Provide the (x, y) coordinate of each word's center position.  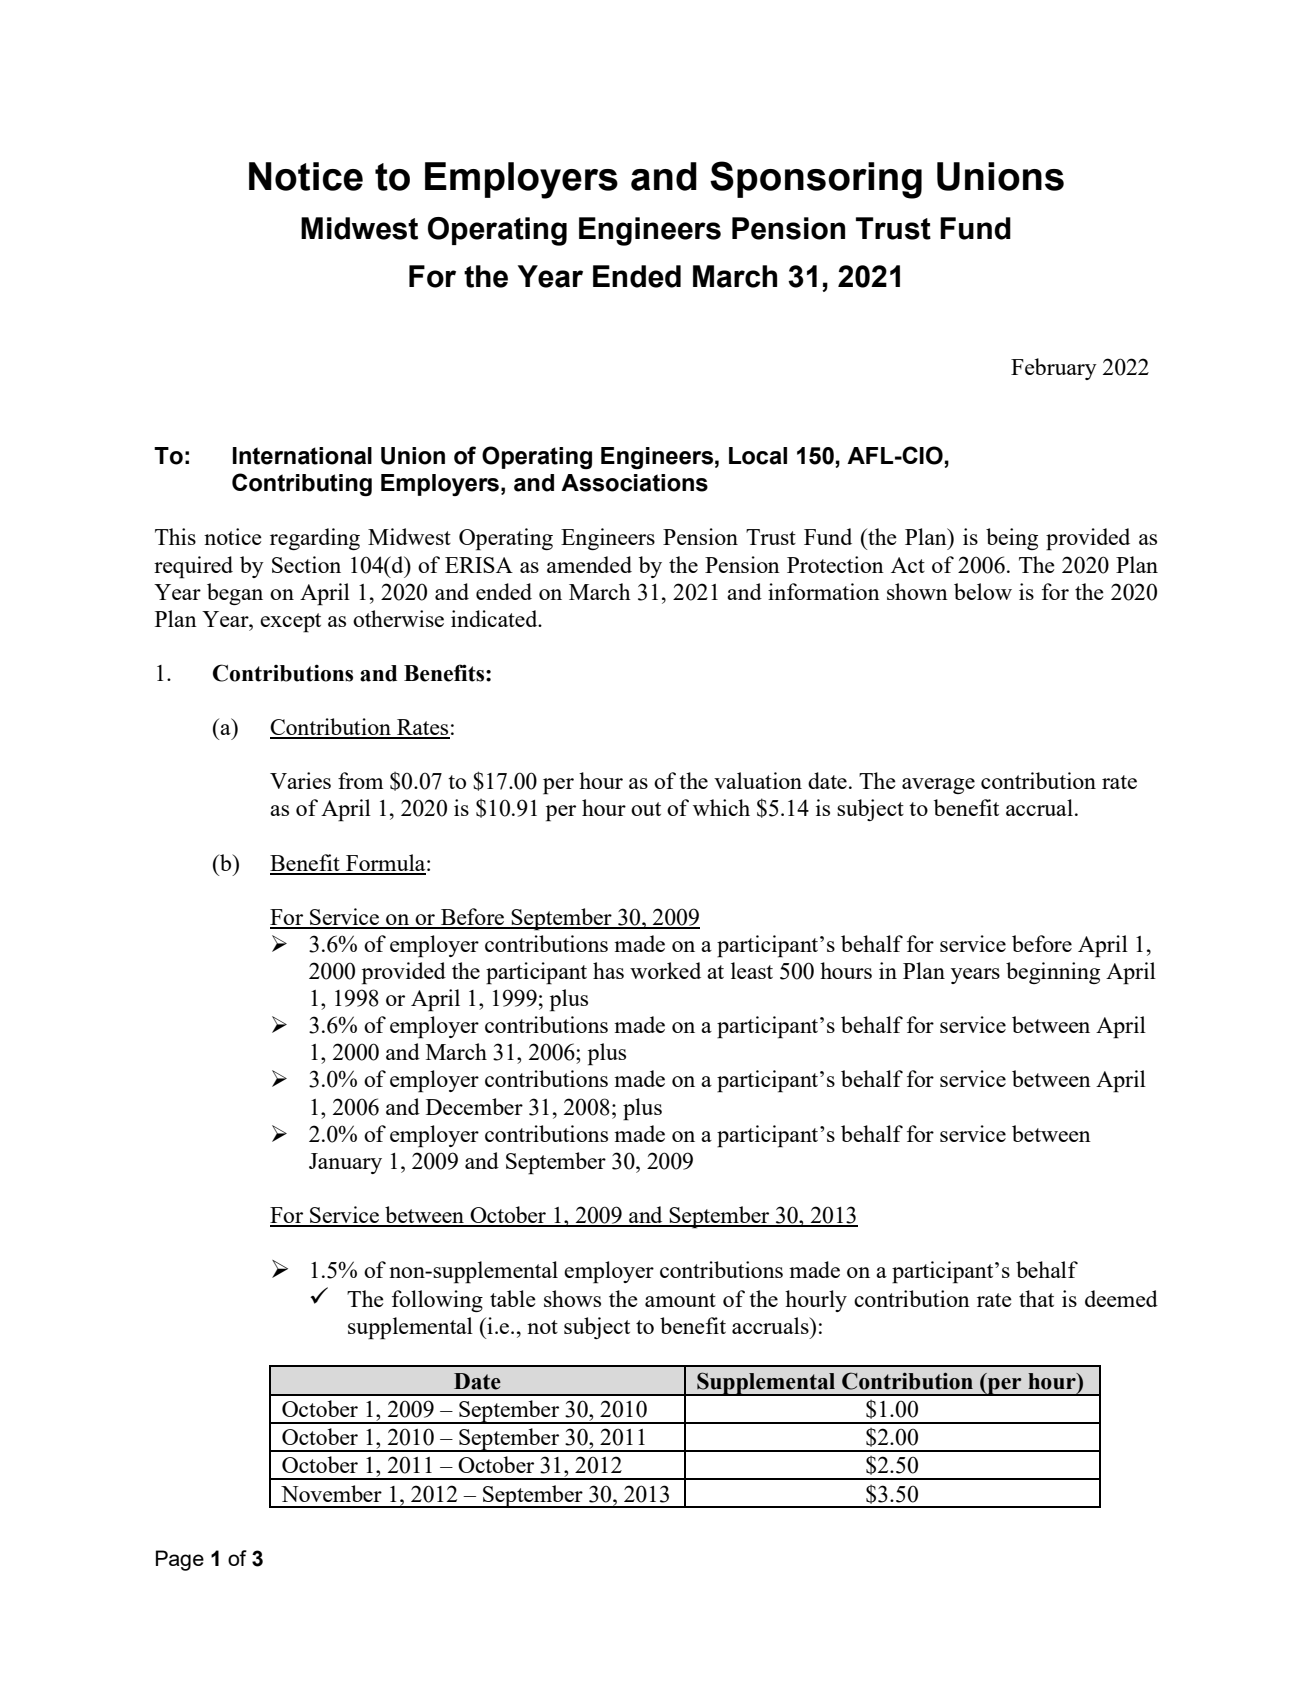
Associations (634, 483)
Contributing (302, 484)
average (938, 786)
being (1012, 539)
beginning (1053, 973)
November (331, 1493)
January (345, 1163)
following (437, 1301)
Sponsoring (816, 180)
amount (680, 1300)
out (646, 809)
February (1054, 369)
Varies (300, 780)
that (1036, 1298)
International (302, 456)
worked (665, 970)
